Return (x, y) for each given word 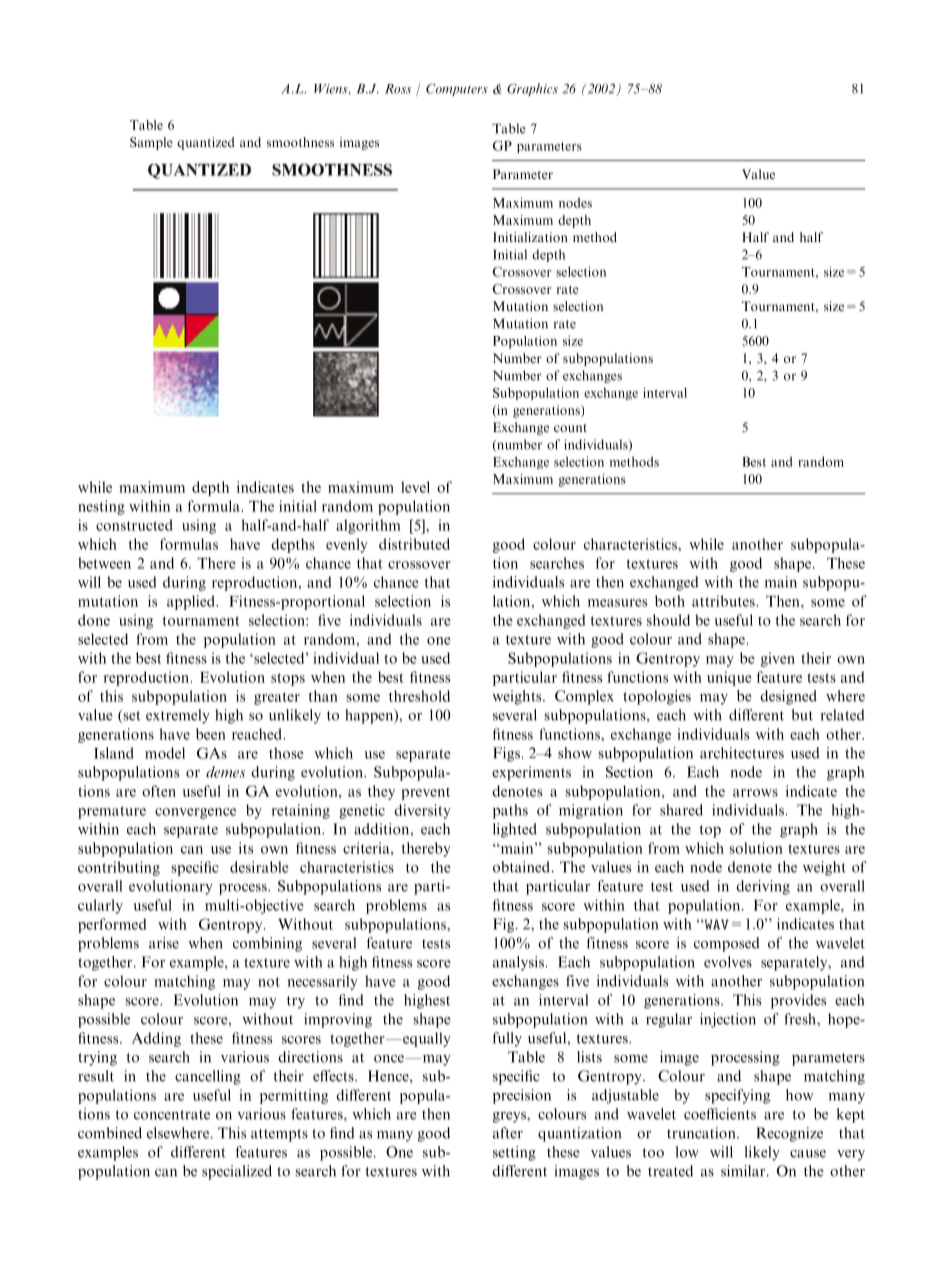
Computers (457, 90)
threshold (419, 696)
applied (192, 602)
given (778, 659)
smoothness (300, 142)
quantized (206, 143)
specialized (237, 1172)
